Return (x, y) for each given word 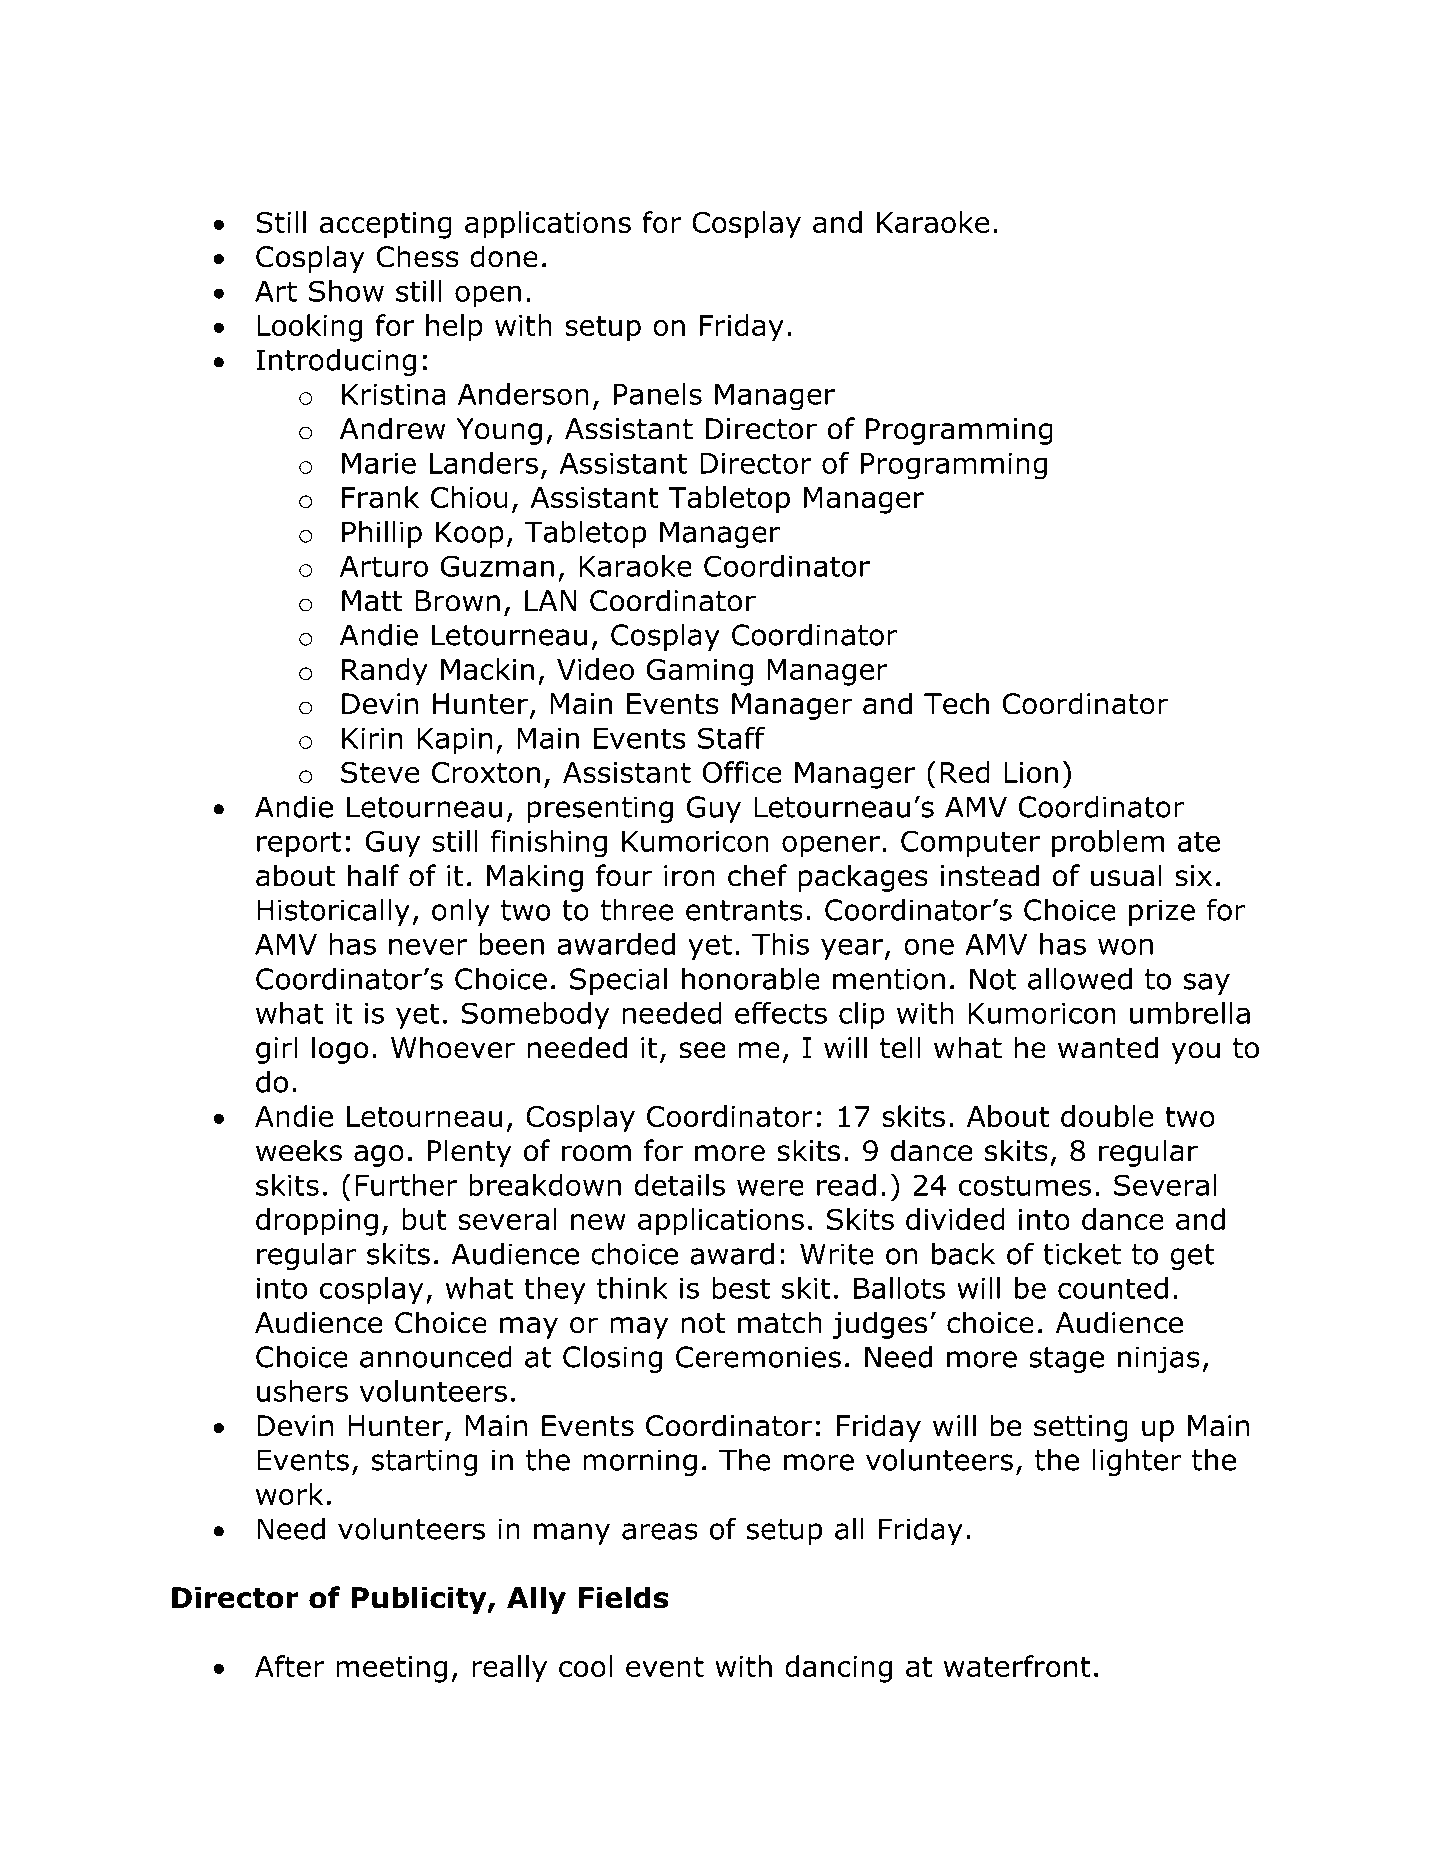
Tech (956, 703)
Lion (1031, 772)
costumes (1025, 1185)
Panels (658, 394)
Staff (731, 738)
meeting (391, 1669)
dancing (838, 1669)
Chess (418, 256)
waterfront (1017, 1666)
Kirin (372, 738)
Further (406, 1185)
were (770, 1187)
